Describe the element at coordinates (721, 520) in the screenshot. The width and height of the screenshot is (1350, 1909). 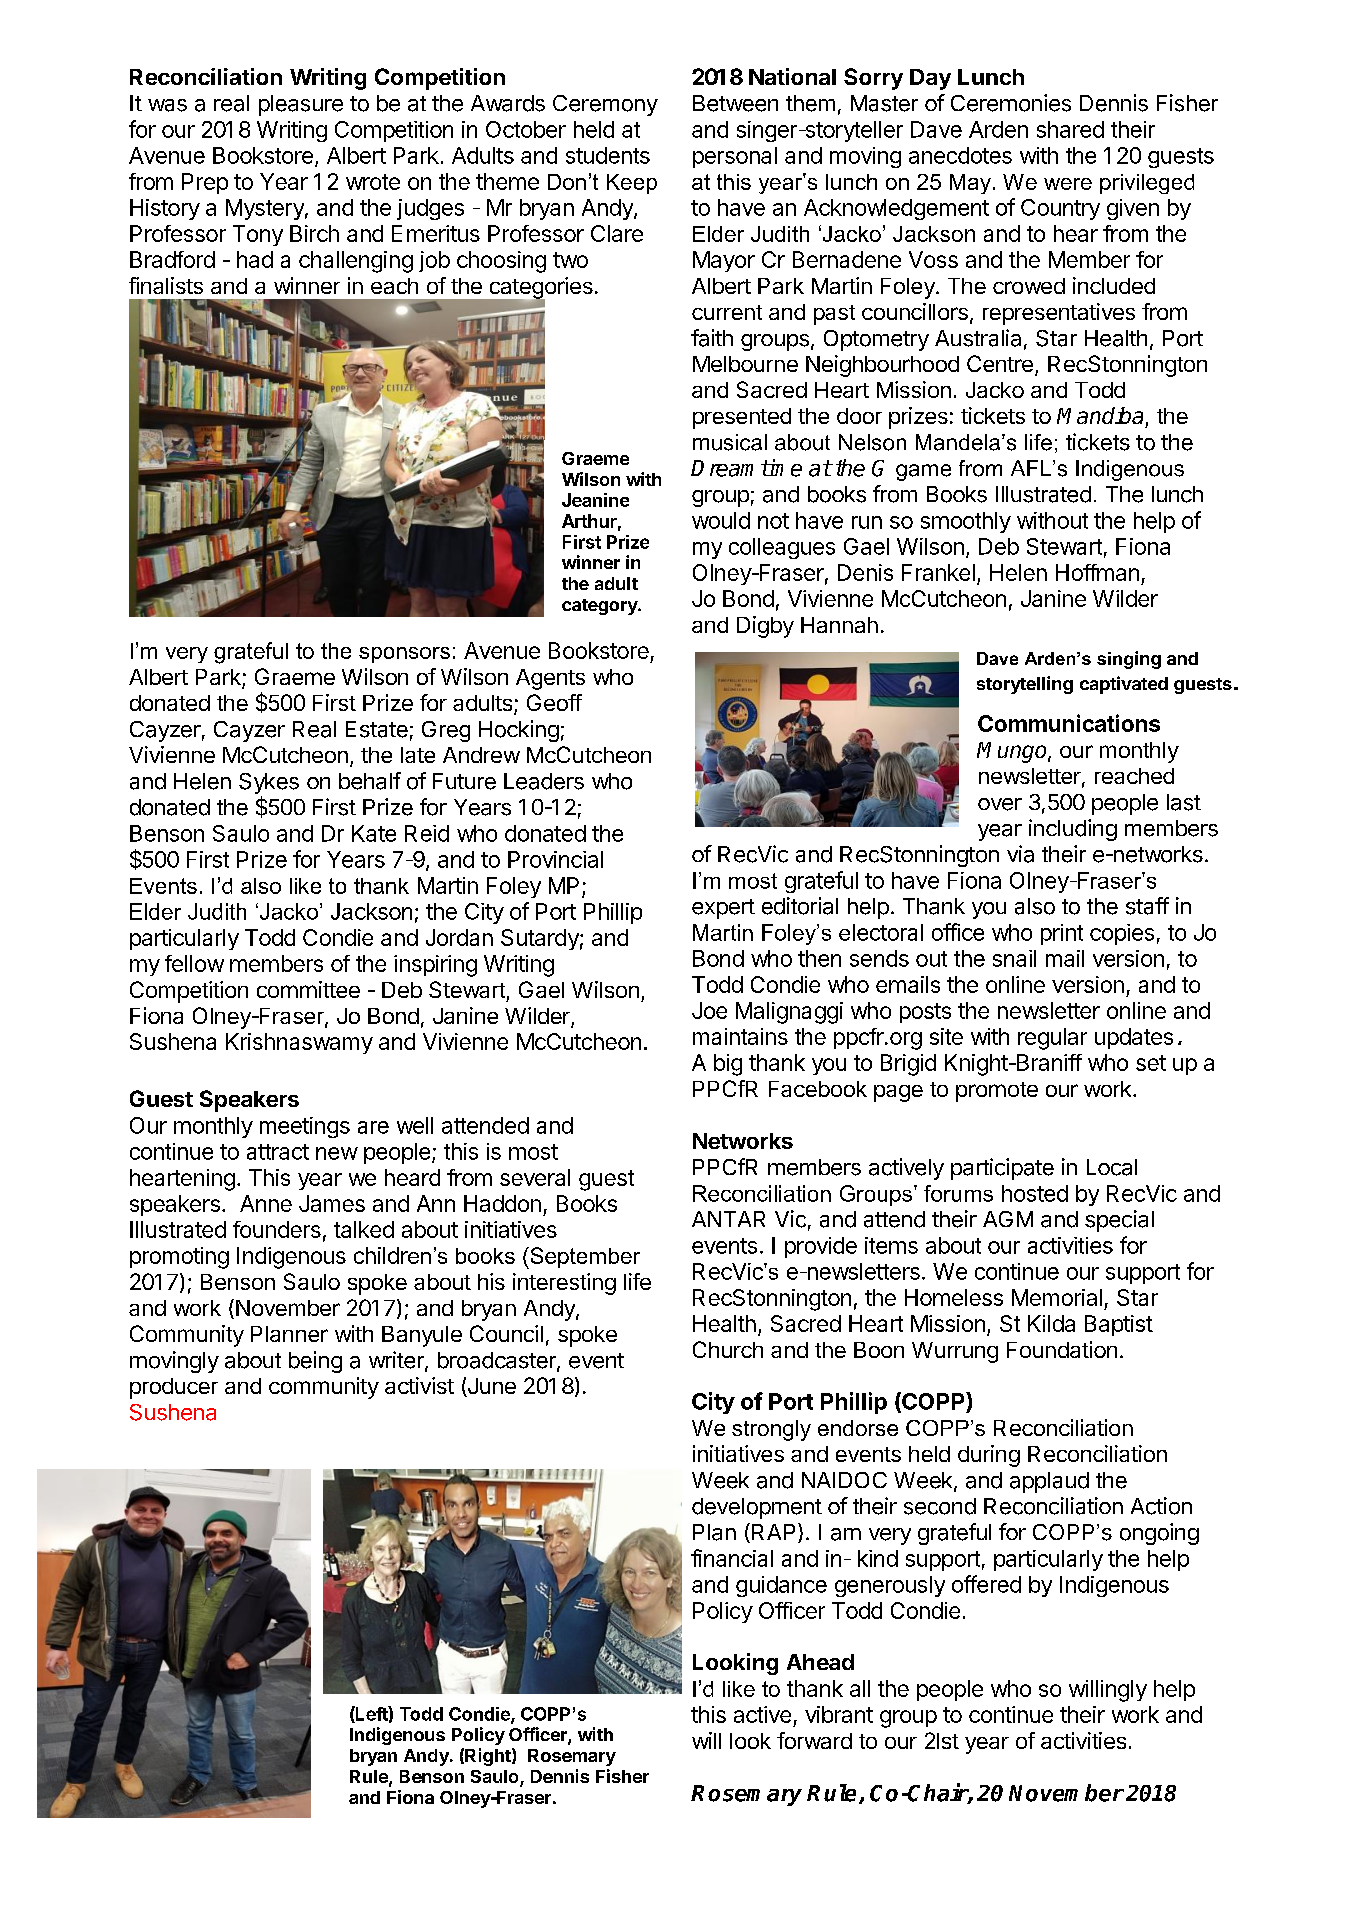
I see `would` at that location.
